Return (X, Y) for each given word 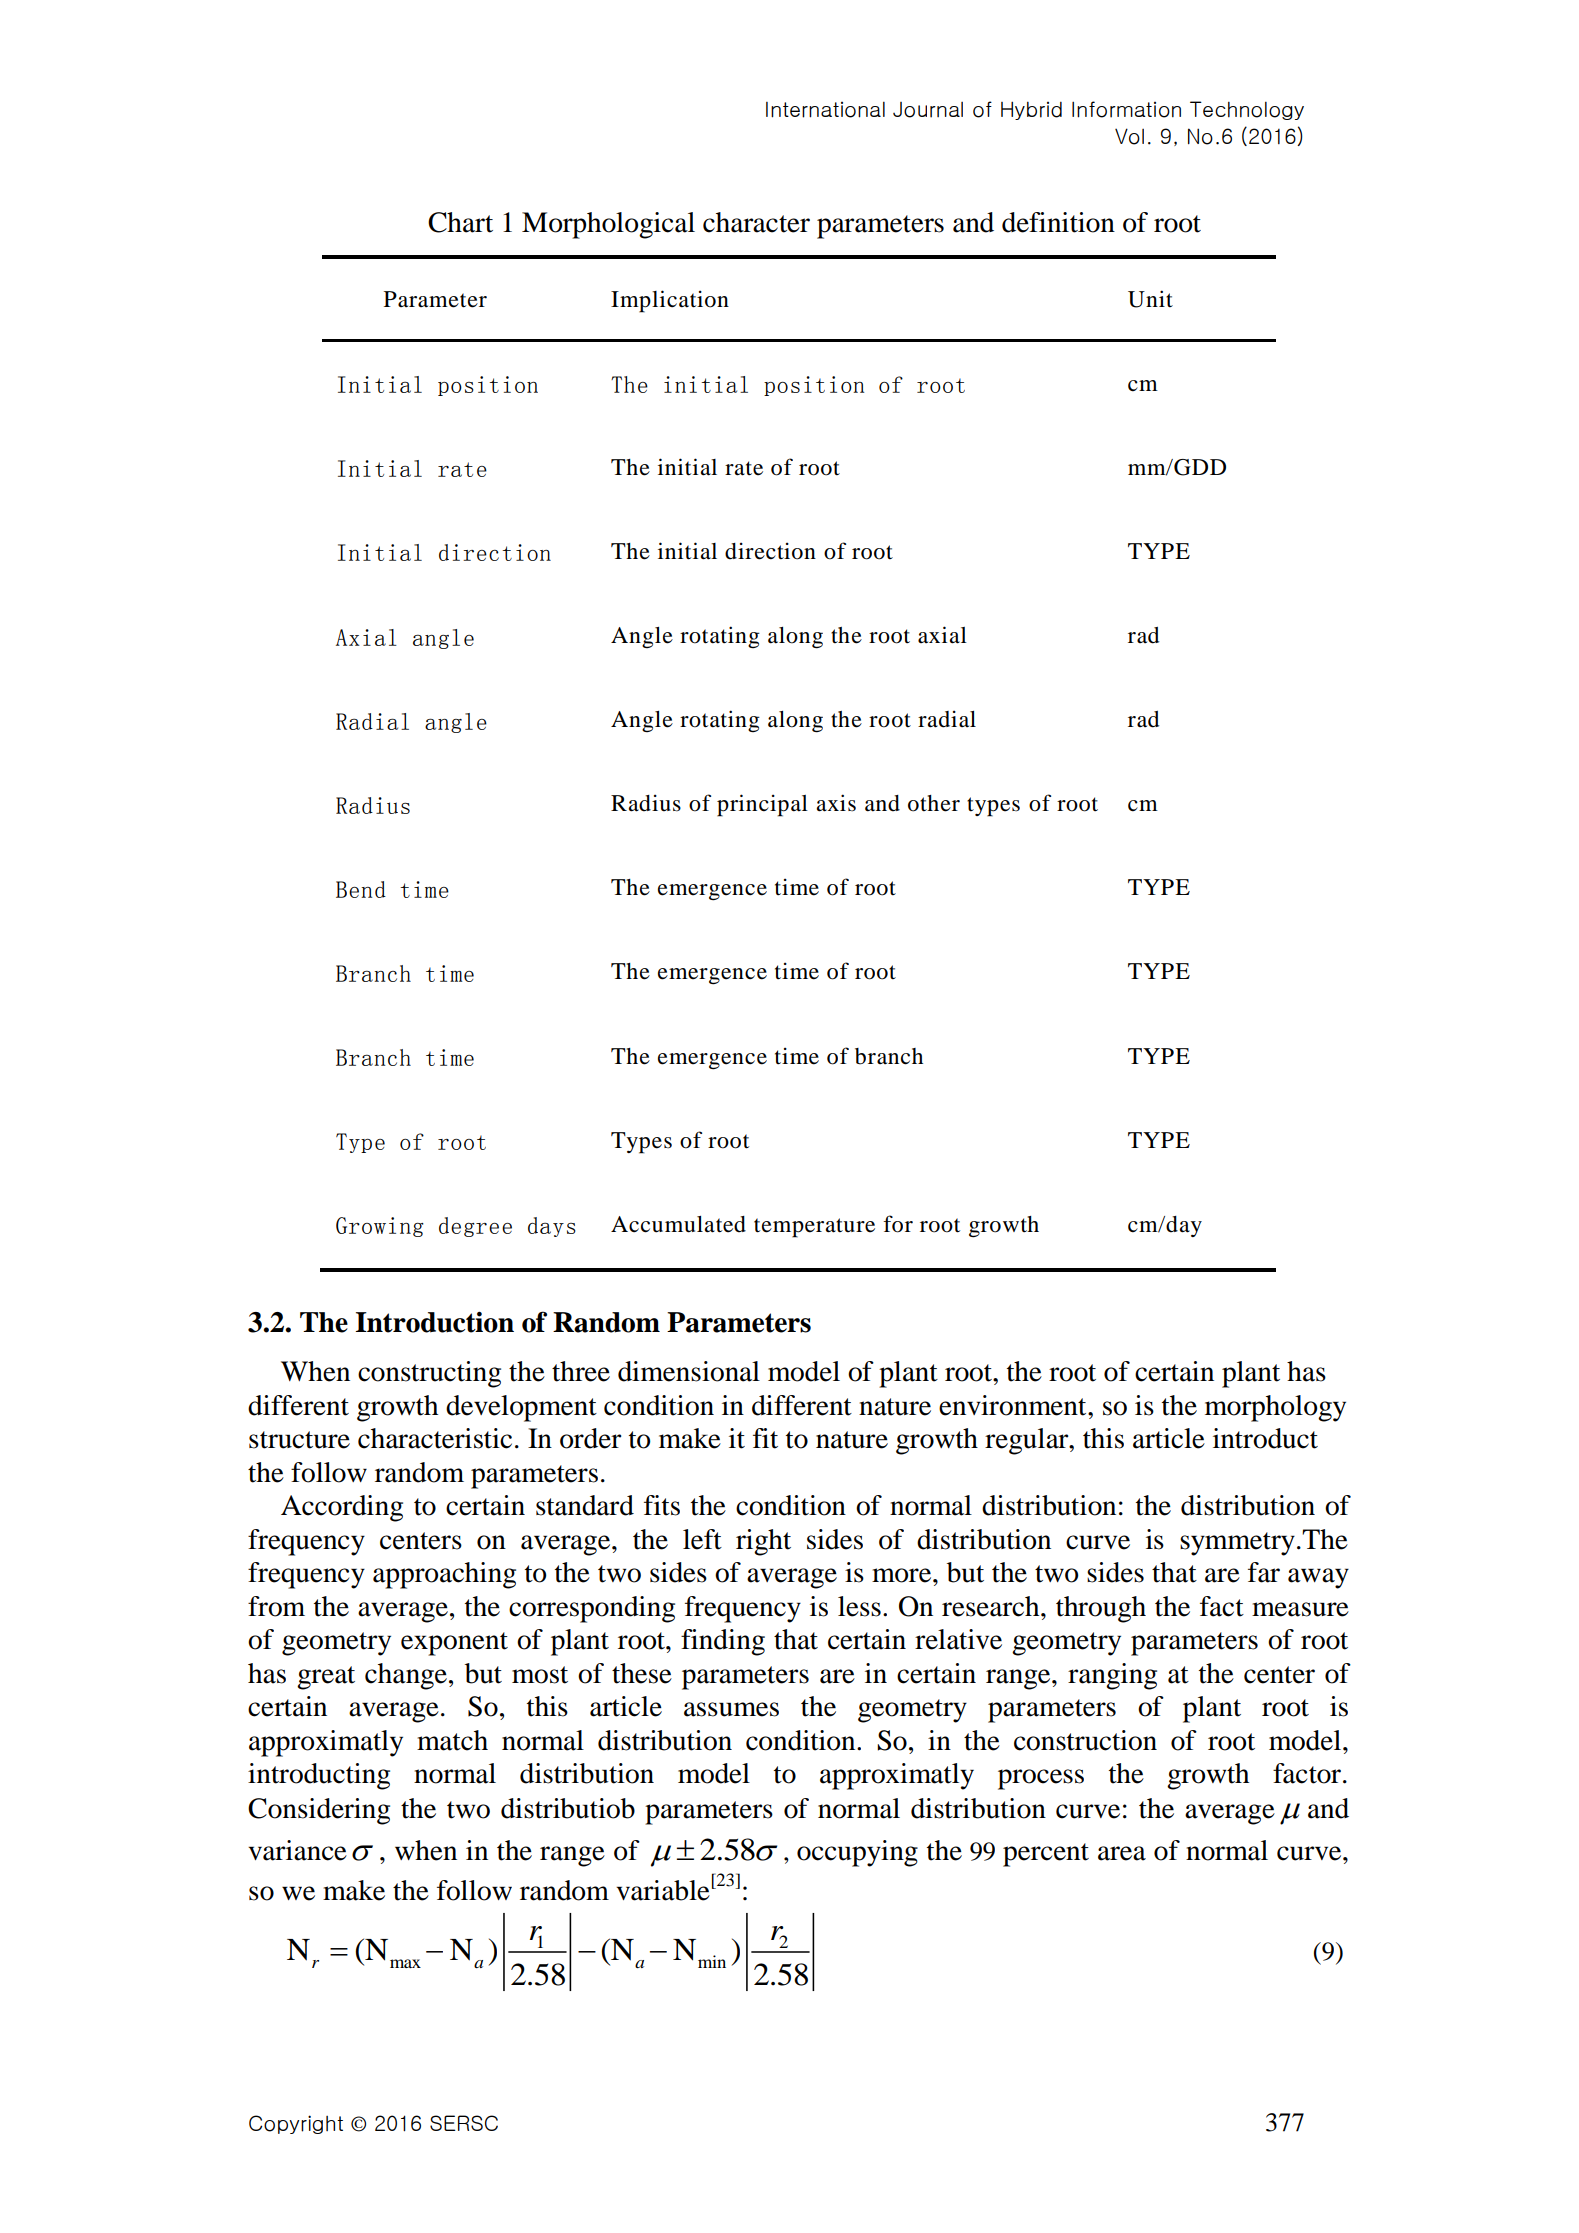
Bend (361, 889)
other (934, 803)
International (825, 109)
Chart (460, 222)
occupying (857, 1853)
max (405, 1963)
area (1122, 1853)
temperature (814, 1228)
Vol (1129, 136)
